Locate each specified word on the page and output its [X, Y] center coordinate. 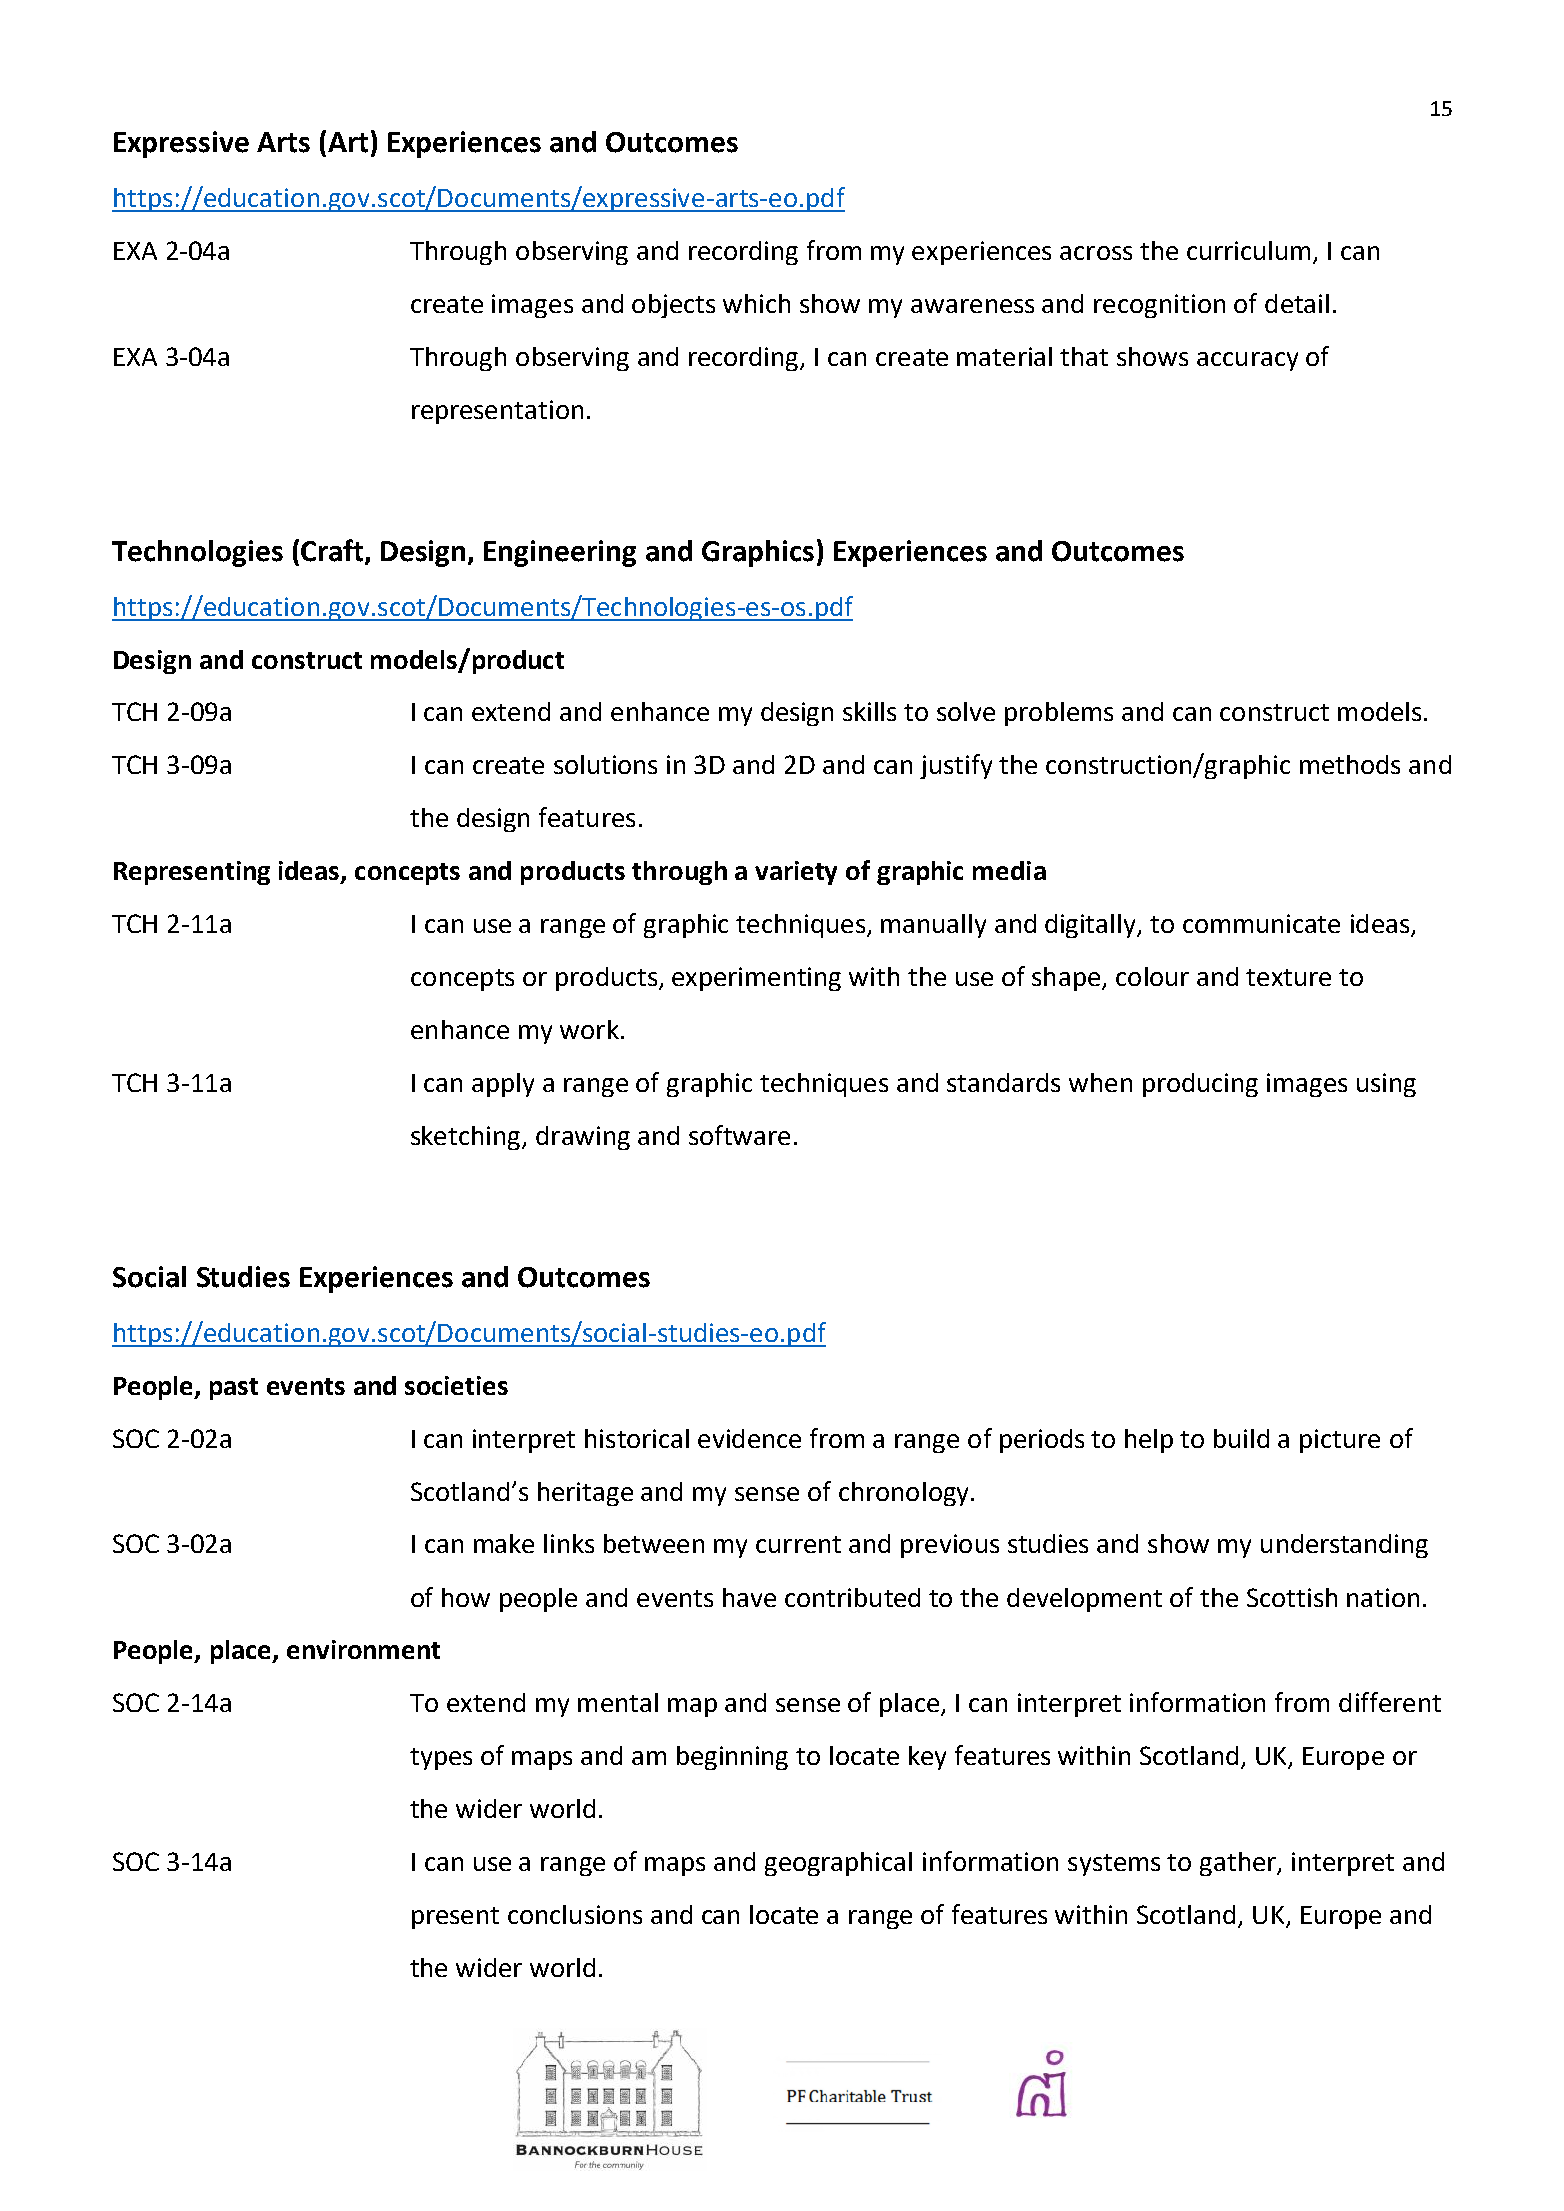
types [441, 1759]
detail [1297, 303]
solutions [605, 764]
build [1241, 1438]
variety [796, 873]
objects [673, 306]
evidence [749, 1438]
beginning [732, 1758]
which [756, 303]
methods [1350, 764]
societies [456, 1385]
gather [1239, 1864]
